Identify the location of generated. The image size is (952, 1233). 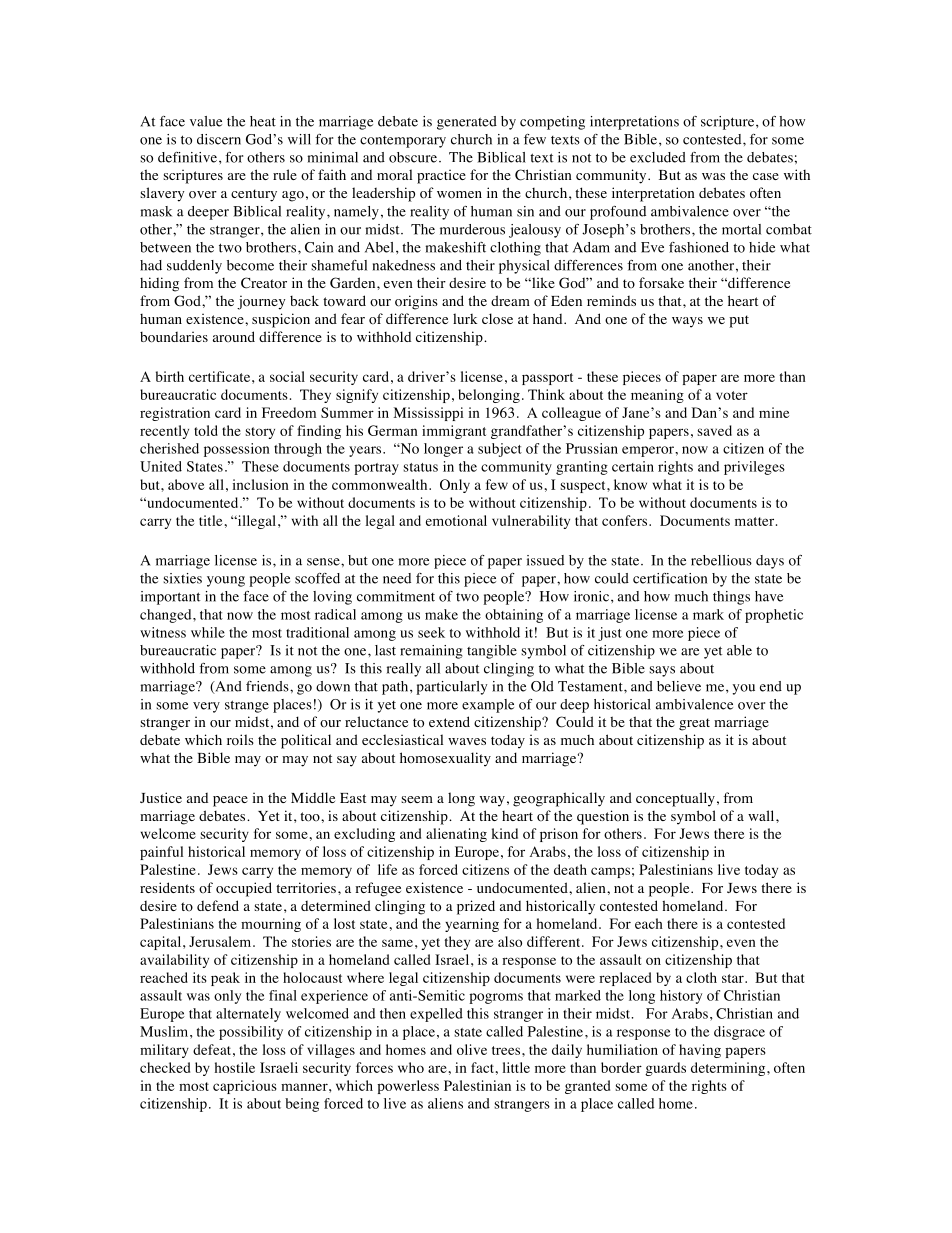
(467, 123).
